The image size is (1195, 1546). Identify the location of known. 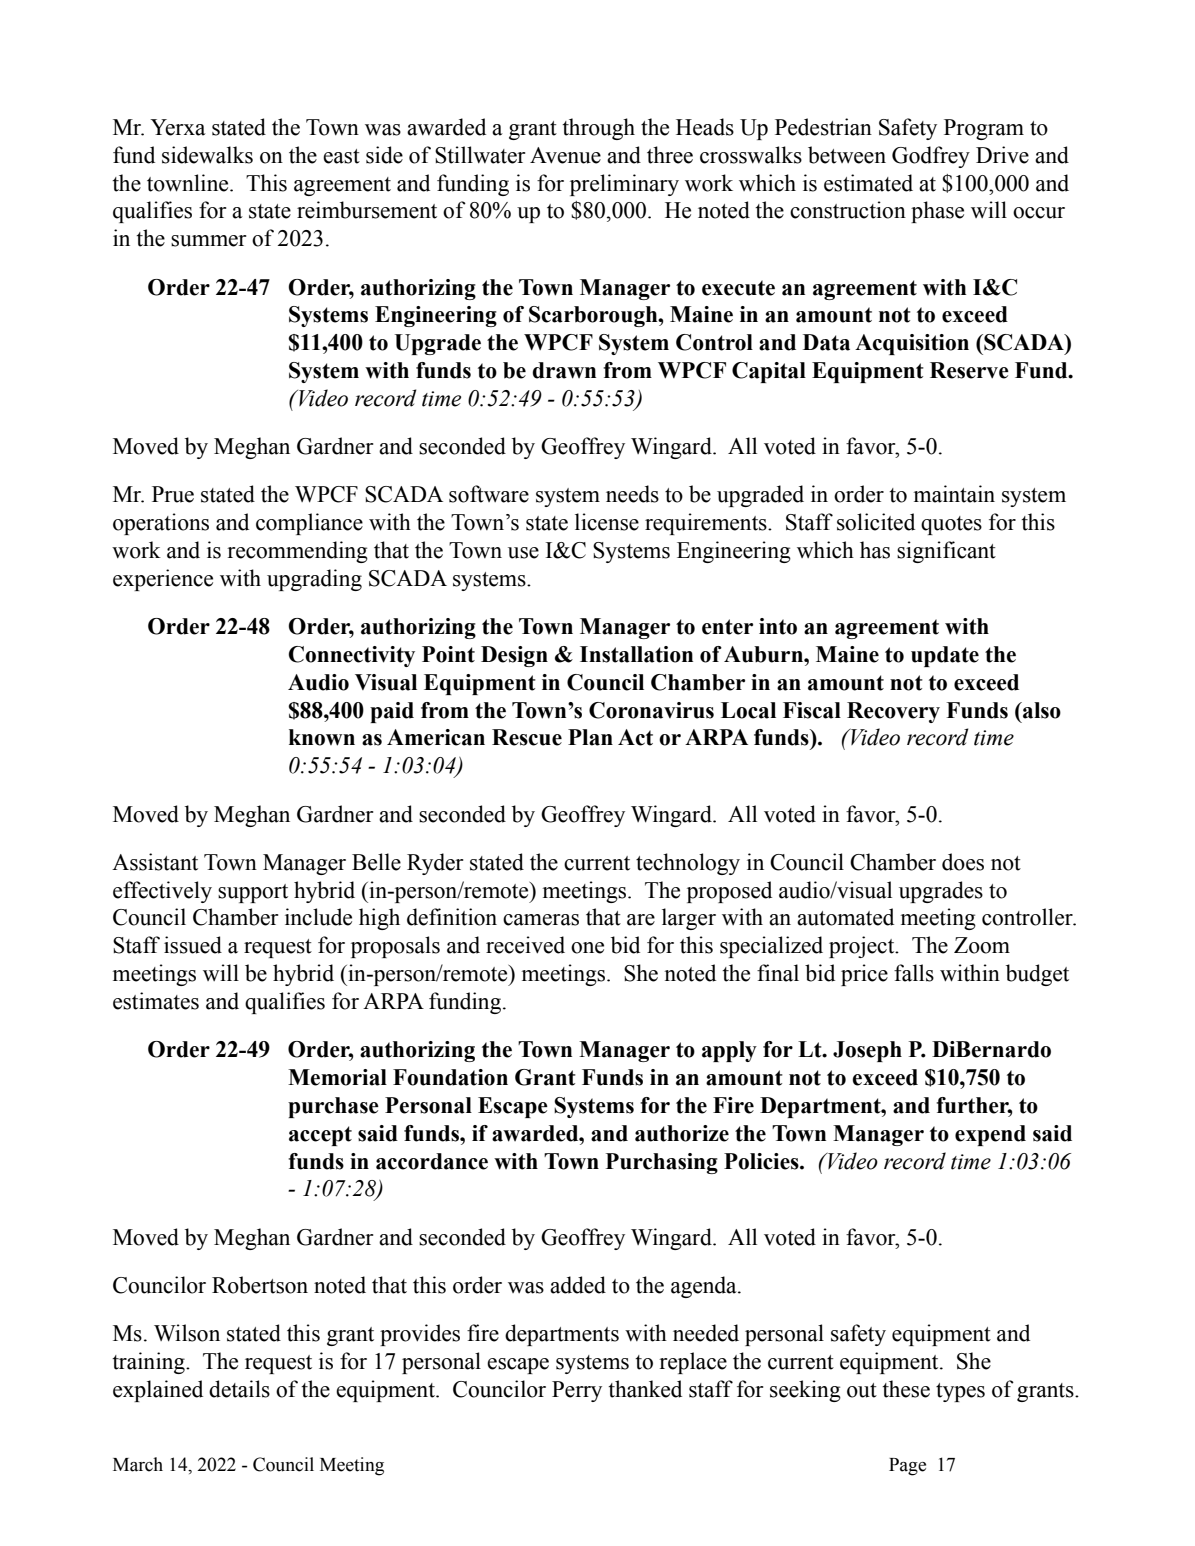
(322, 737).
